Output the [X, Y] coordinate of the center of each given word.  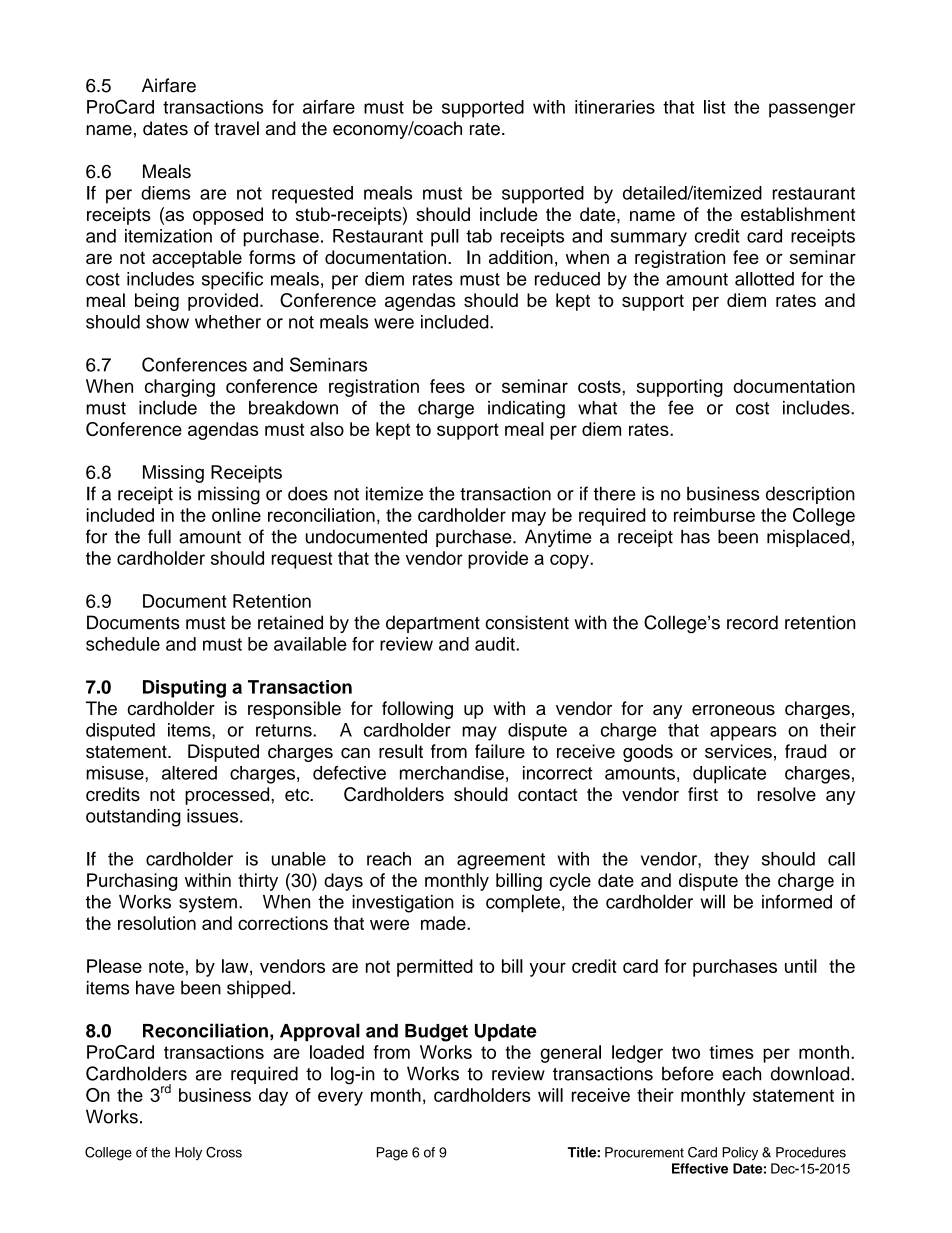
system [208, 904]
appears [743, 733]
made [444, 923]
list [715, 107]
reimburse [714, 515]
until [801, 966]
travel [236, 128]
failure [500, 751]
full [159, 536]
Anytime [558, 538]
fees [447, 386]
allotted [764, 279]
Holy [188, 1153]
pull [445, 238]
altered [189, 773]
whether [228, 322]
